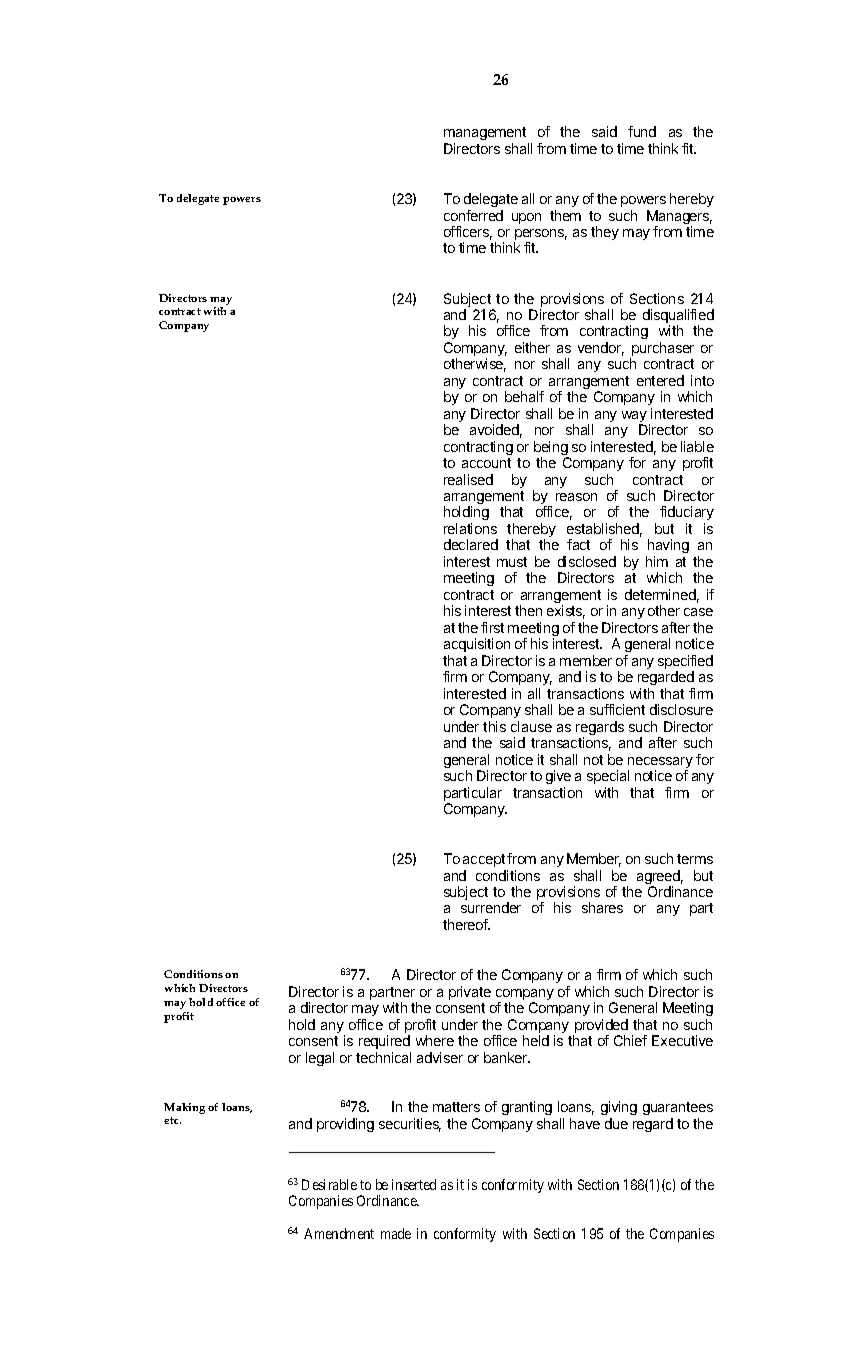 This image has width=868, height=1372. Describe the element at coordinates (414, 1184) in the image. I see `inserted` at that location.
